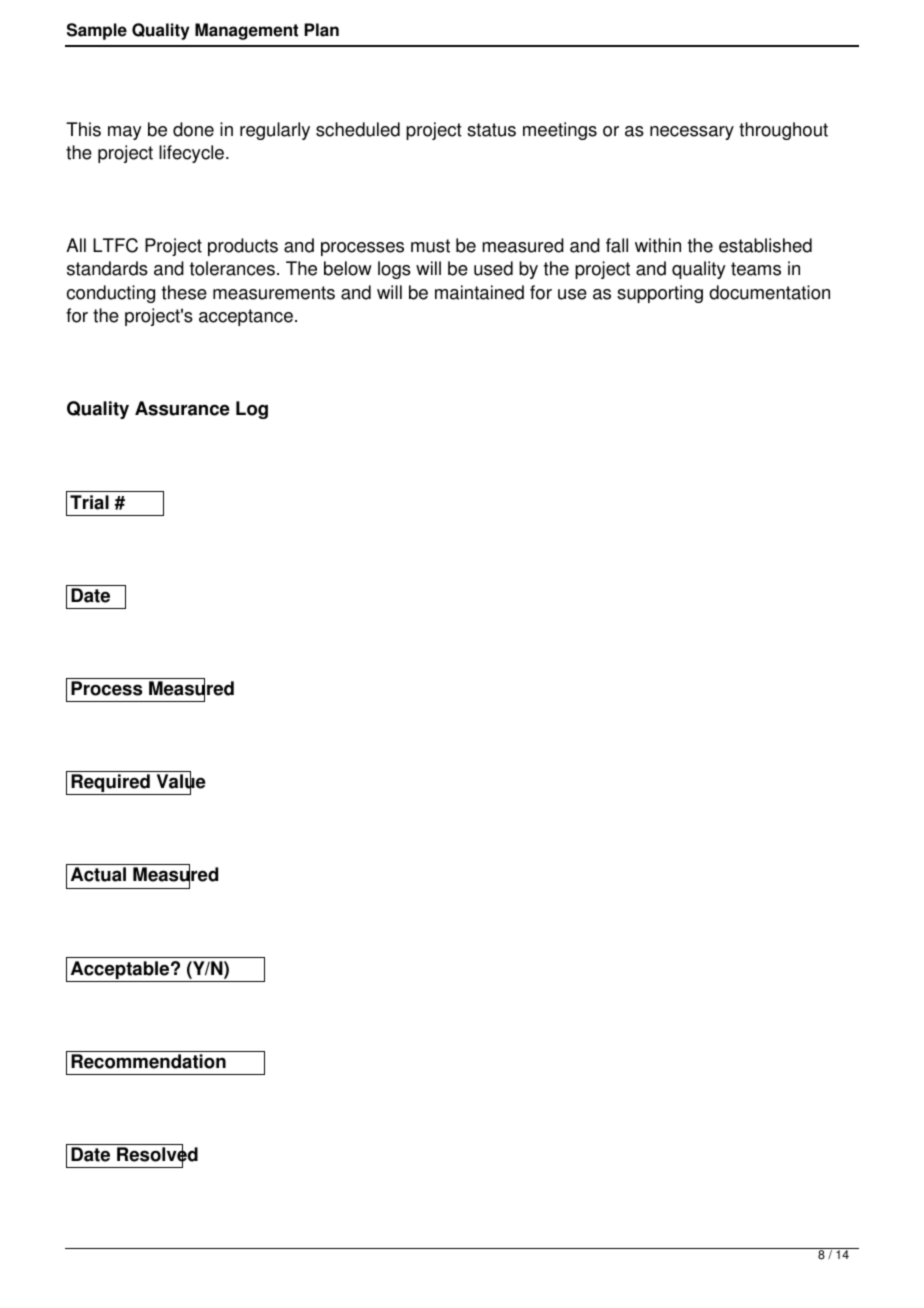 This screenshot has height=1308, width=924. Describe the element at coordinates (182, 408) in the screenshot. I see `Assurance` at that location.
